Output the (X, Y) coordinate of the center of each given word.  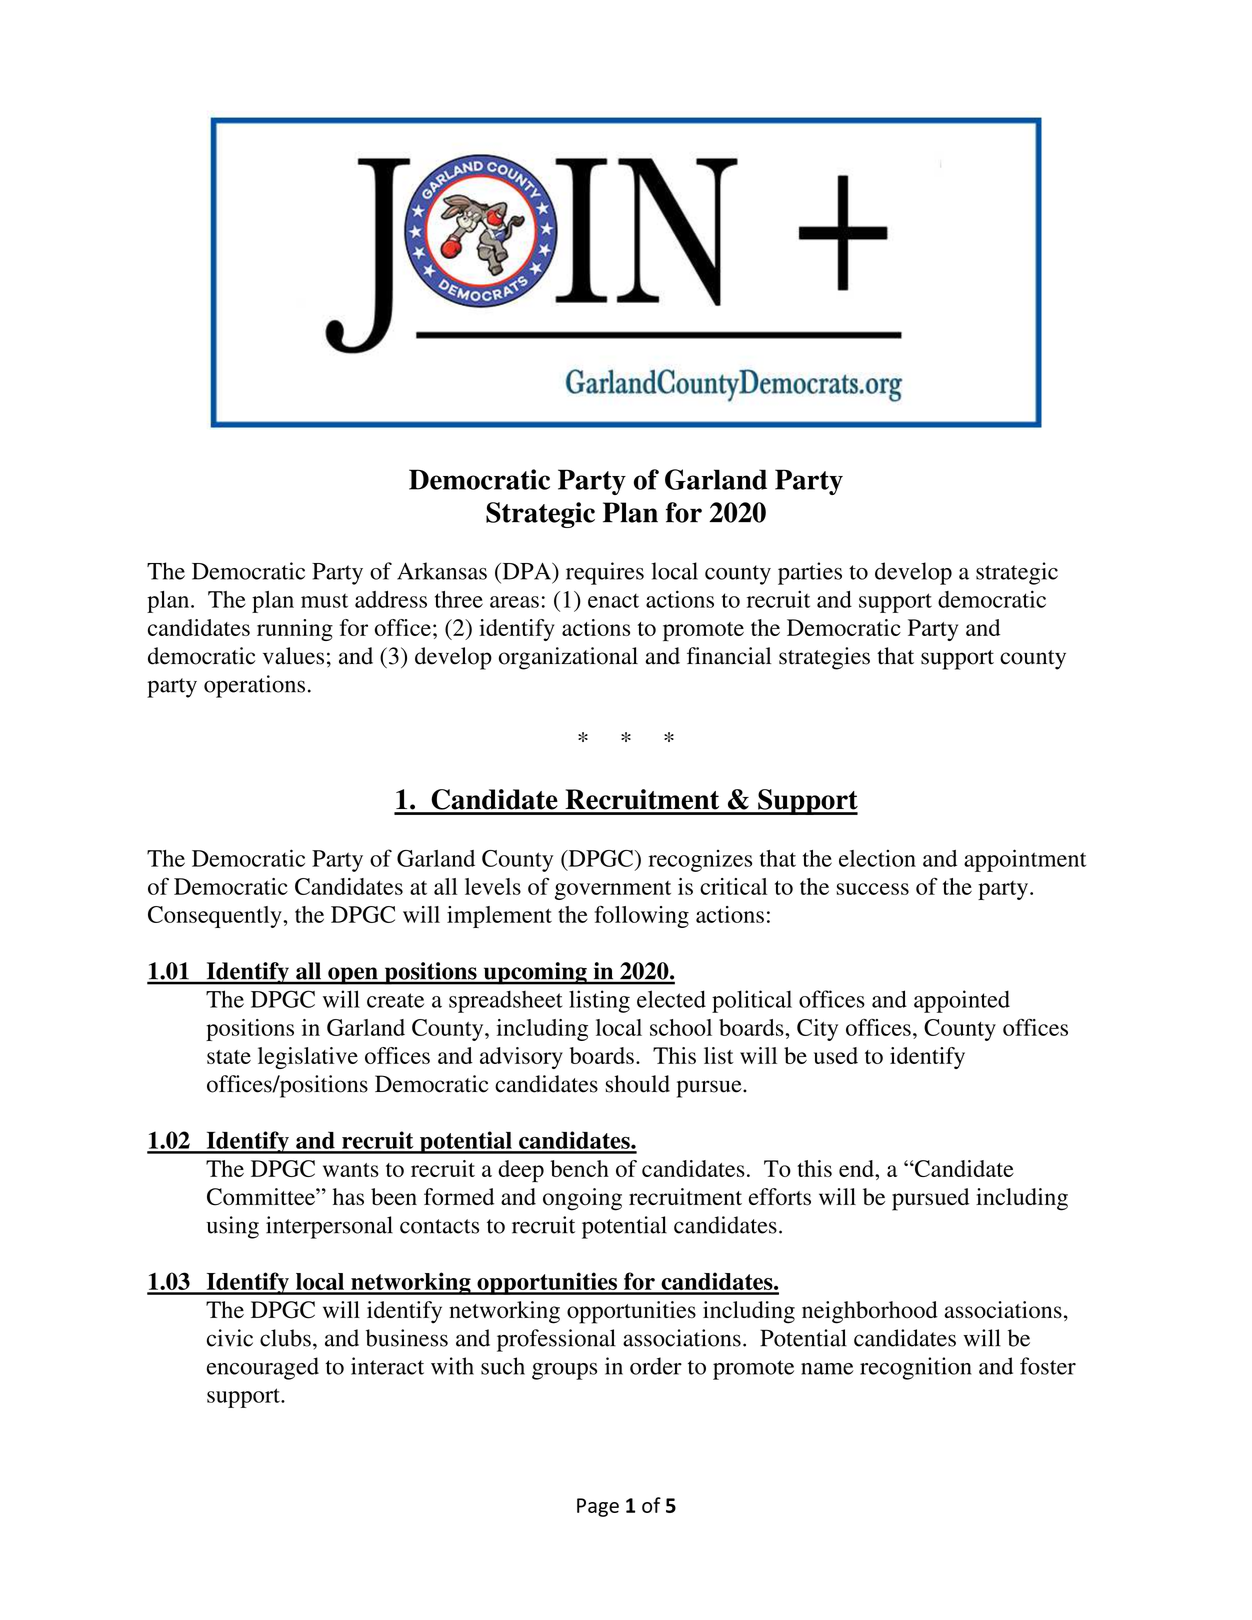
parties (810, 573)
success (872, 889)
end (857, 1168)
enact (613, 600)
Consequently (216, 917)
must (324, 600)
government (613, 890)
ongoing (582, 1199)
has (348, 1197)
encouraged (263, 1368)
